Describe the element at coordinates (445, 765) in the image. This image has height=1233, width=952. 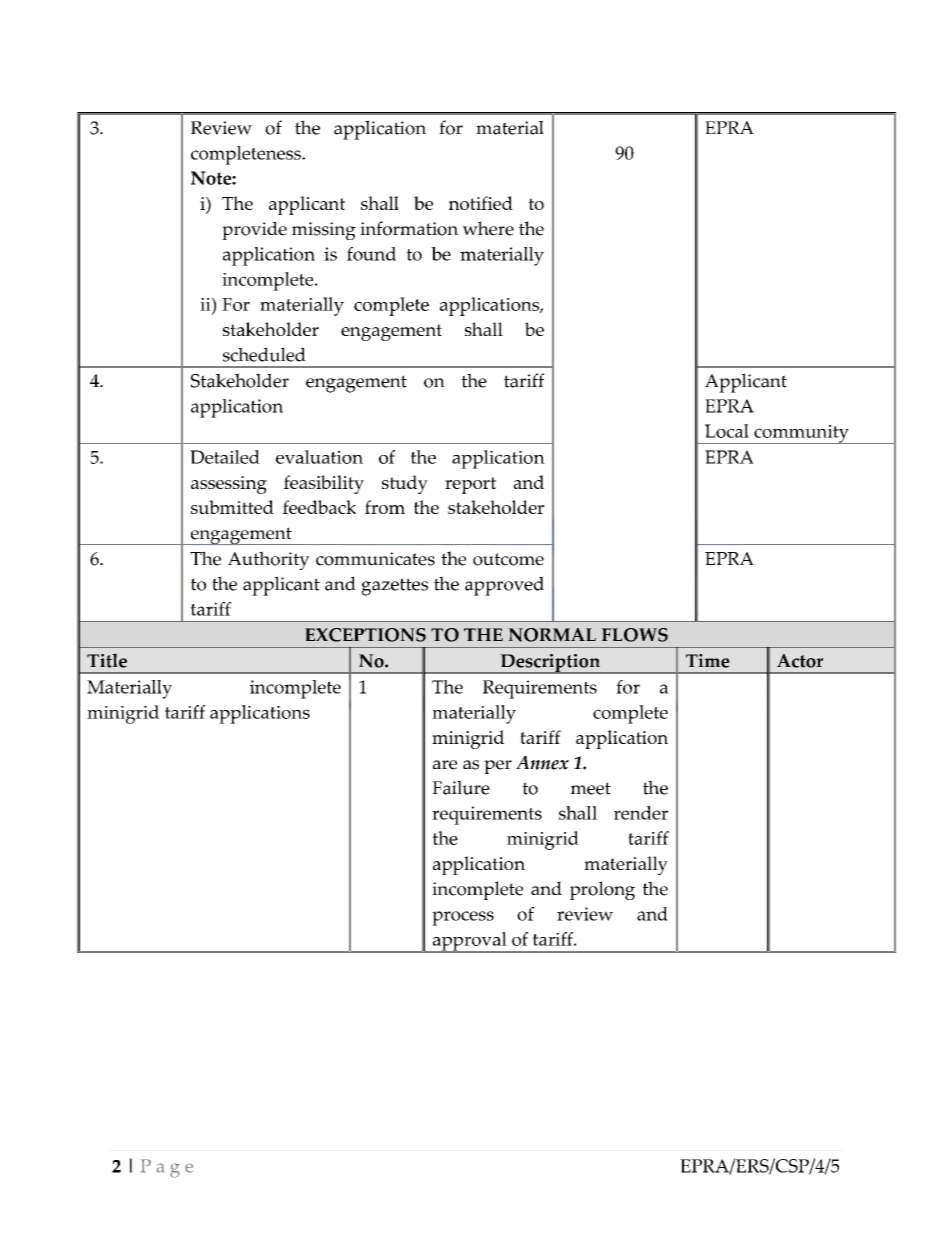
I see `are` at that location.
